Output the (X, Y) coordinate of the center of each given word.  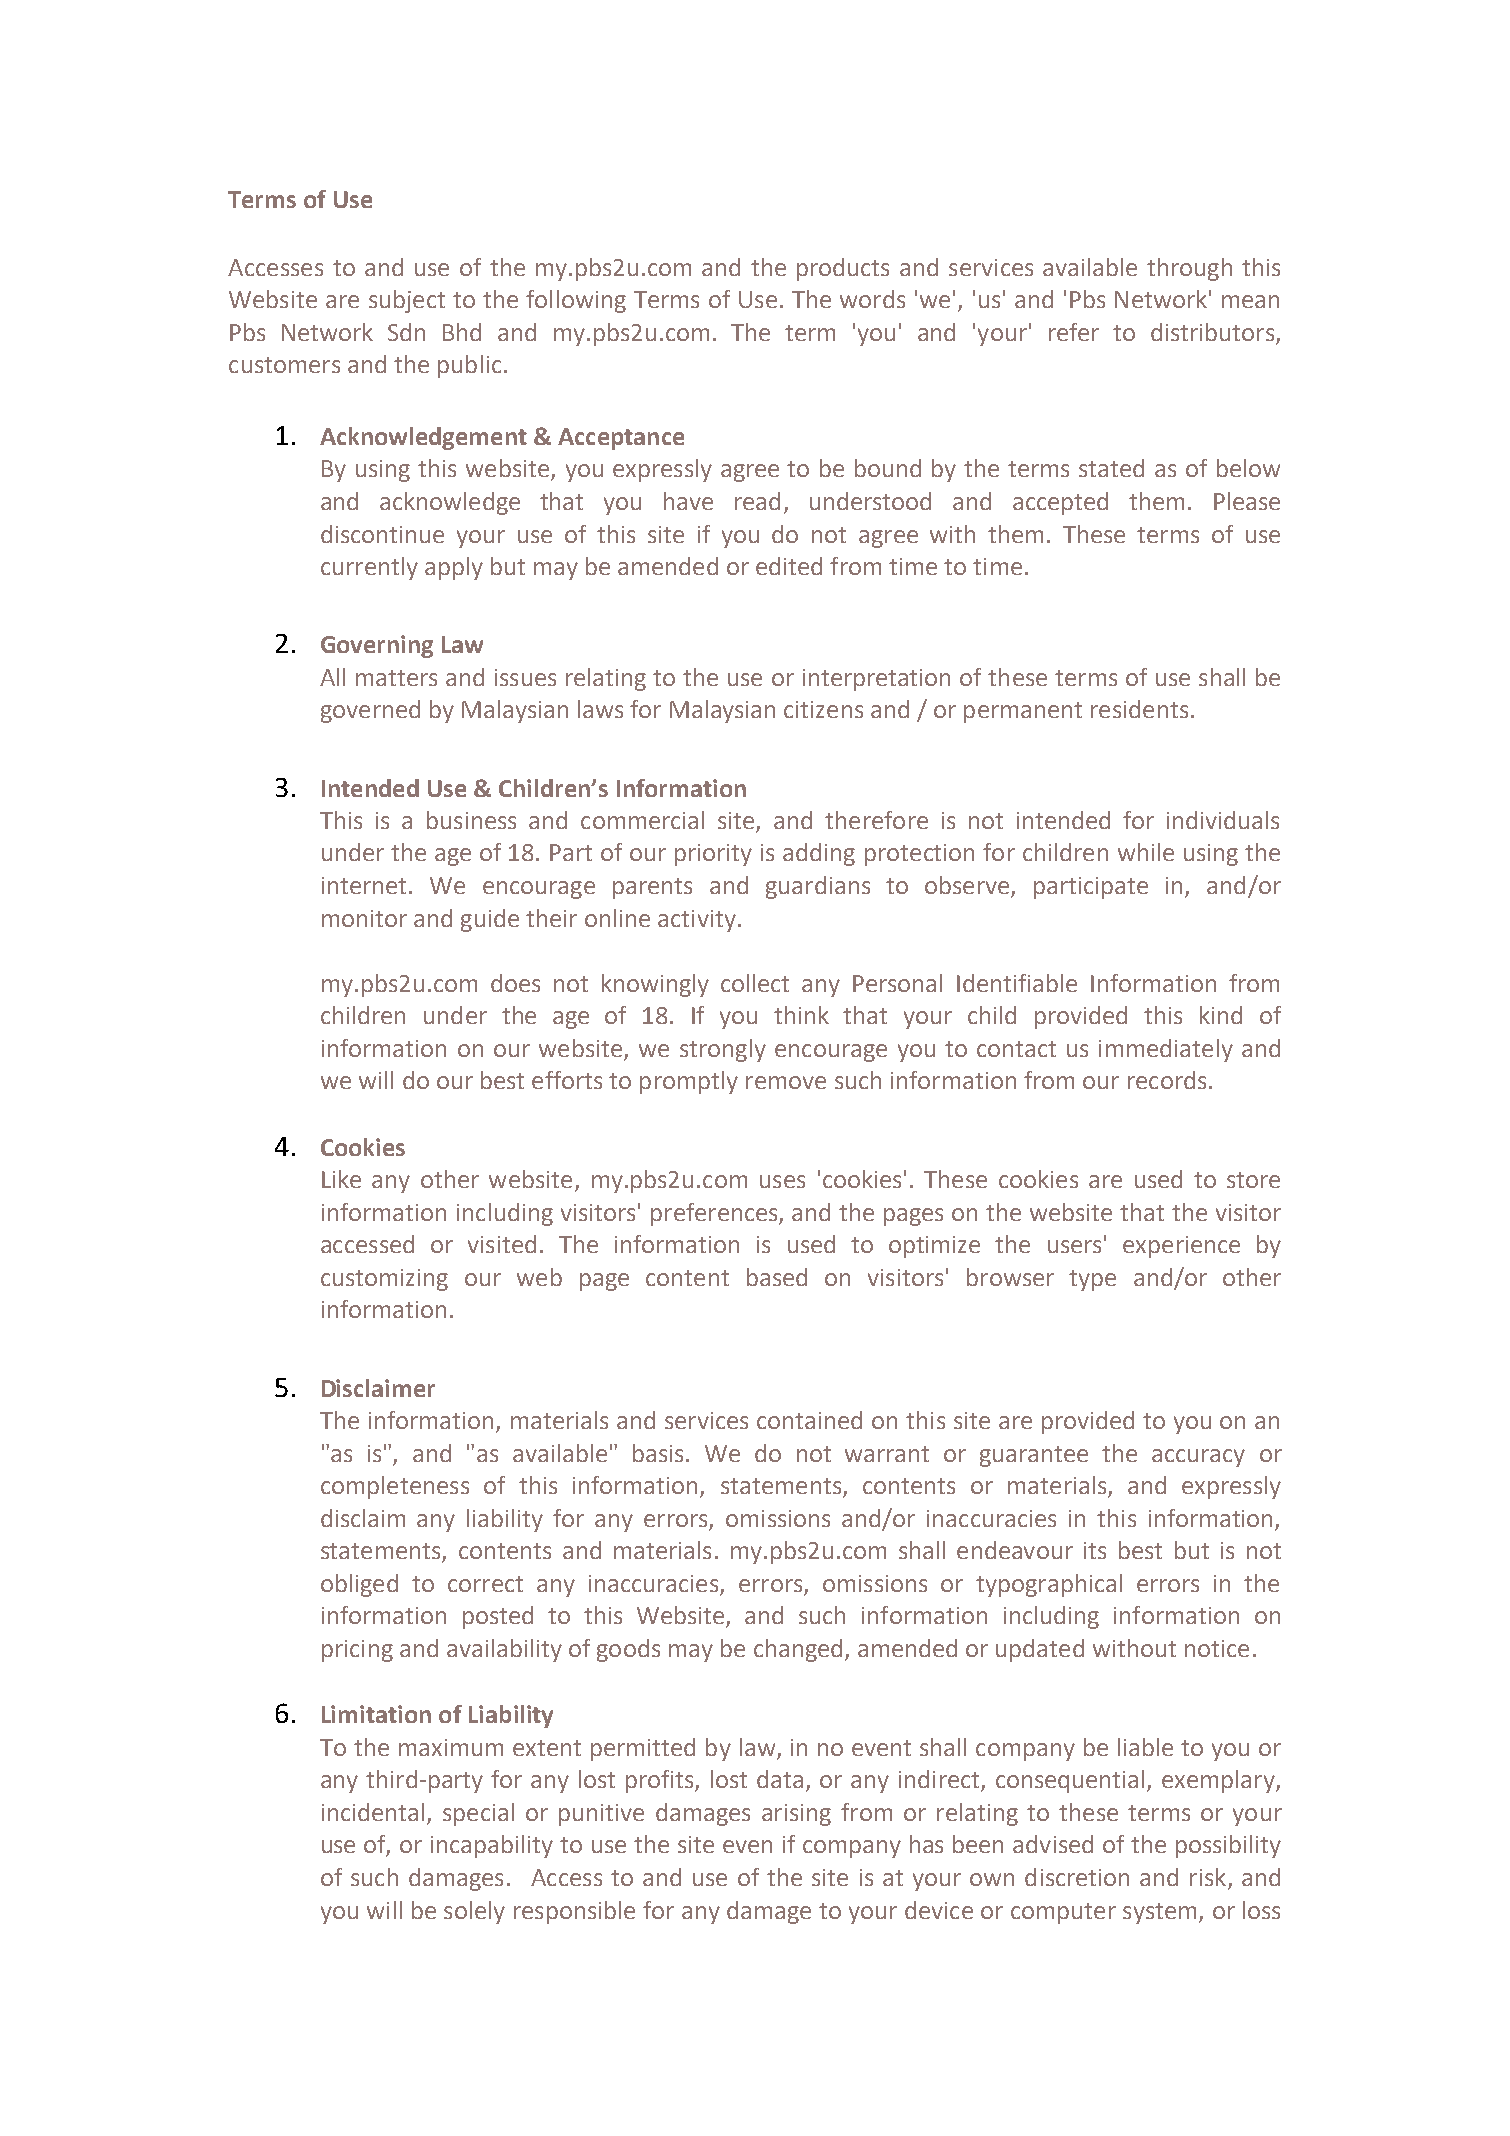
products (843, 269)
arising (796, 1815)
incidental (373, 1812)
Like (341, 1179)
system (1159, 1913)
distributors (1212, 332)
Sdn (406, 332)
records (1167, 1080)
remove (786, 1082)
